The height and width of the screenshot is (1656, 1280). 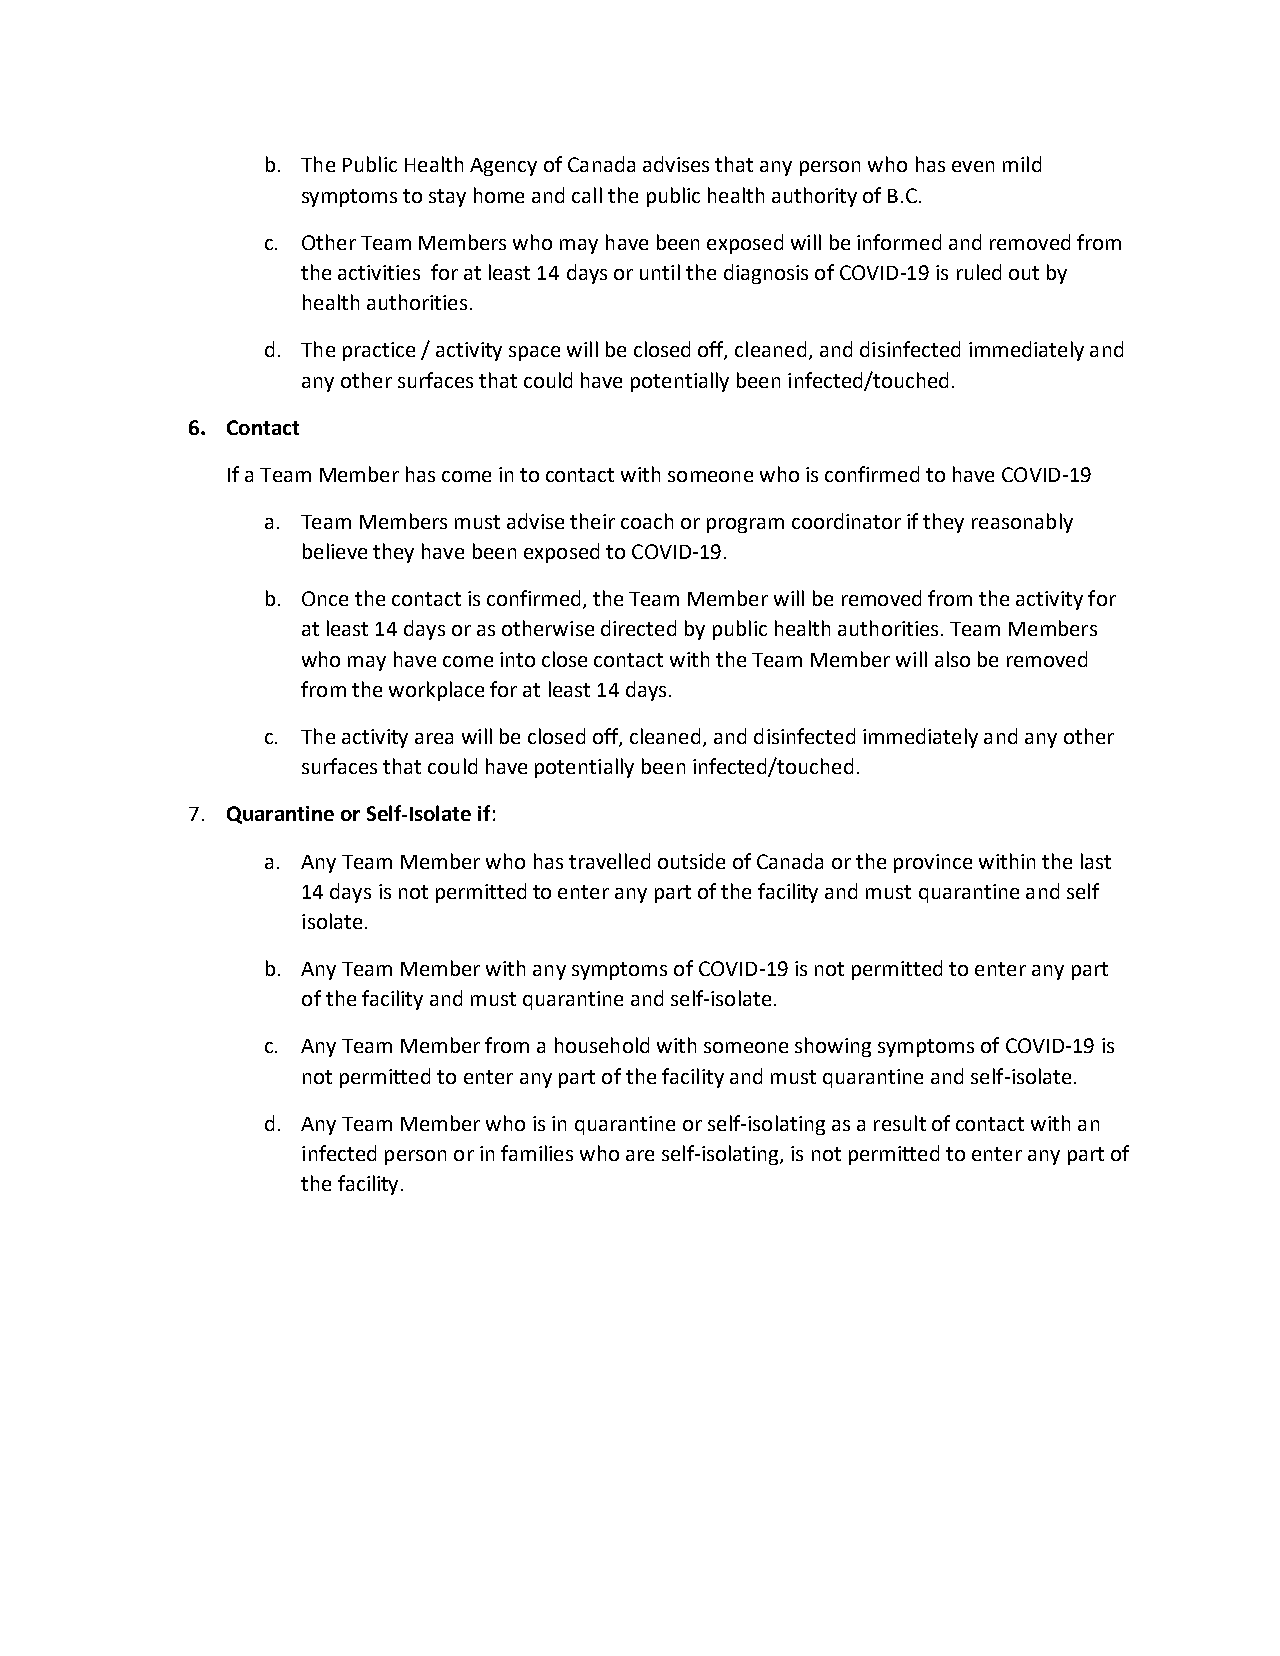 What do you see at coordinates (1022, 164) in the screenshot?
I see `mild` at bounding box center [1022, 164].
